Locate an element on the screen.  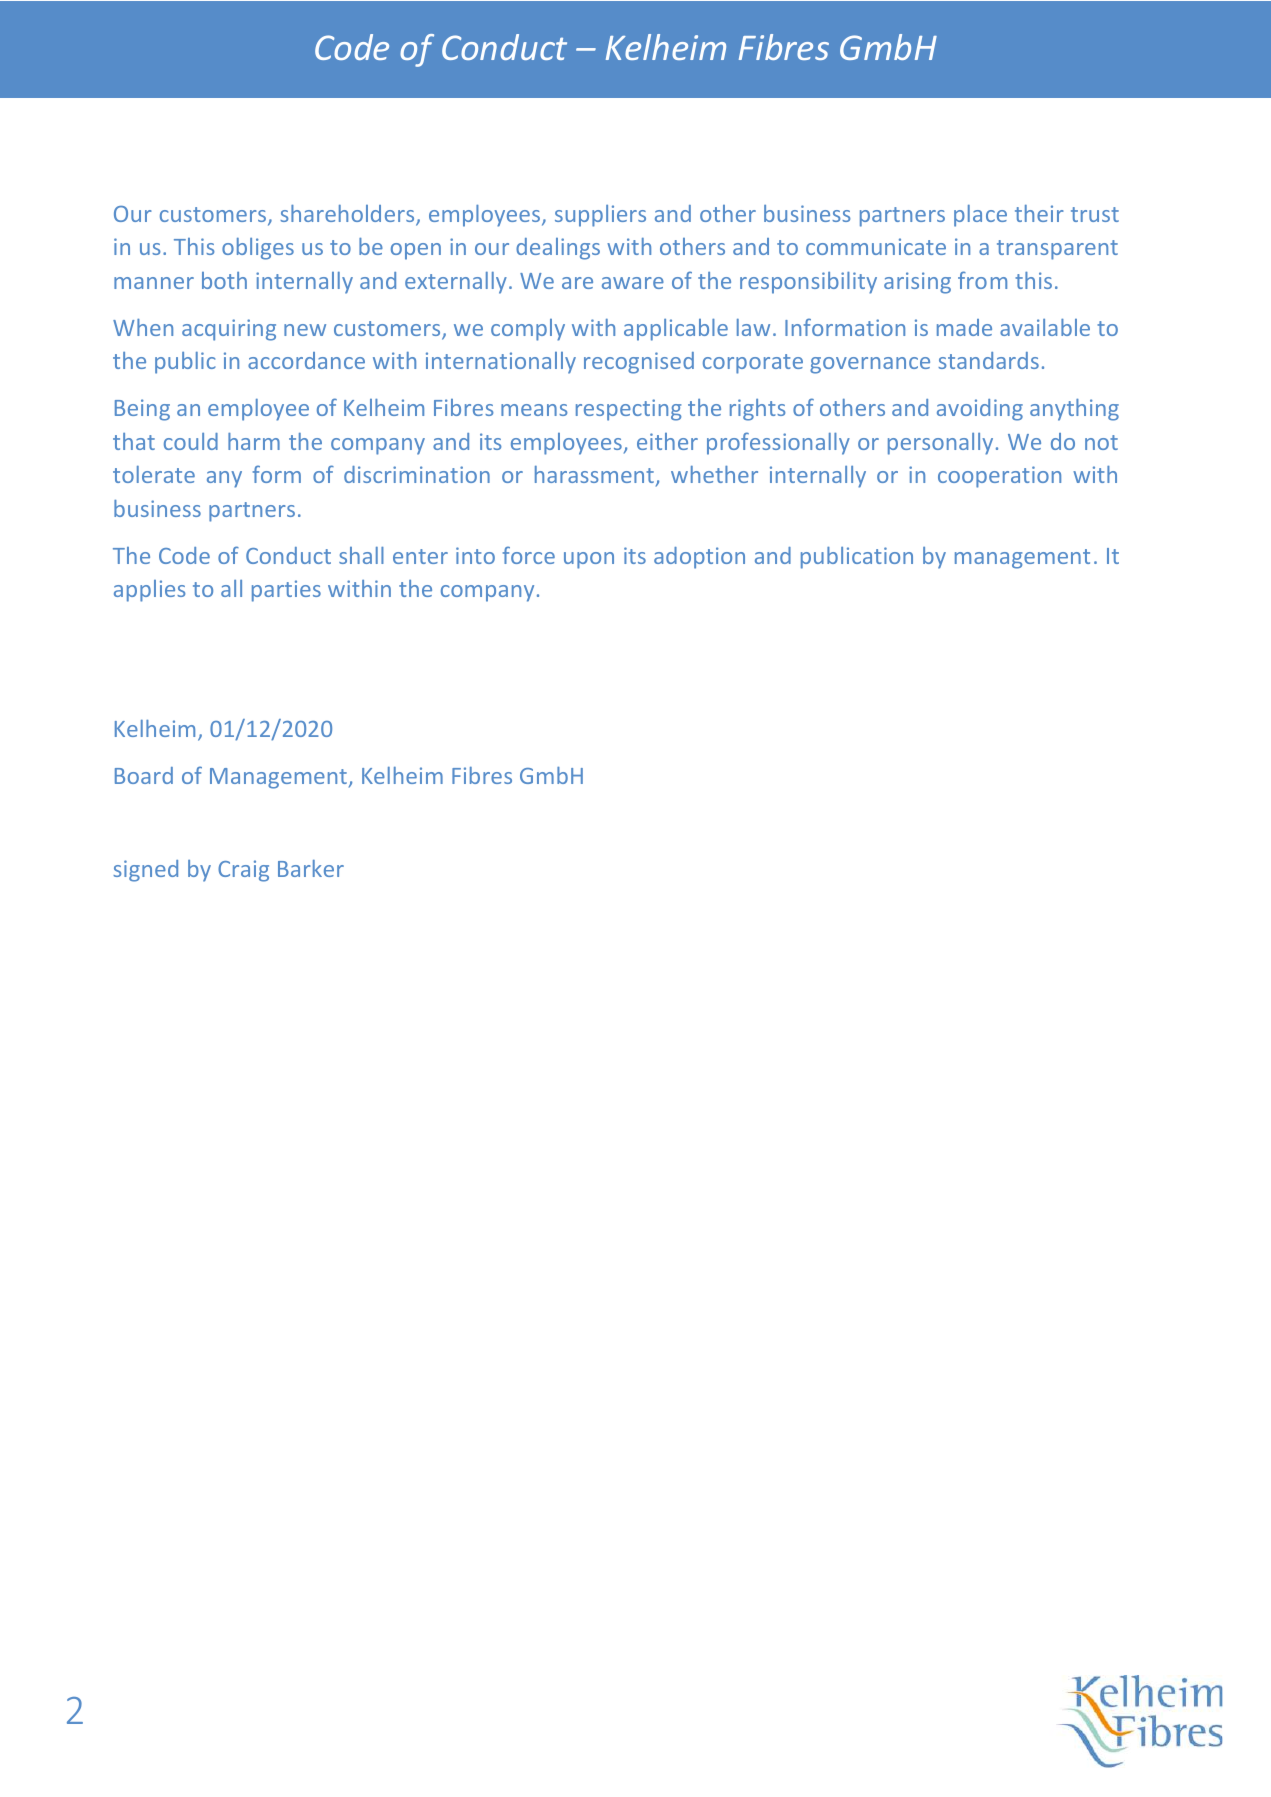
Barker is located at coordinates (311, 868).
